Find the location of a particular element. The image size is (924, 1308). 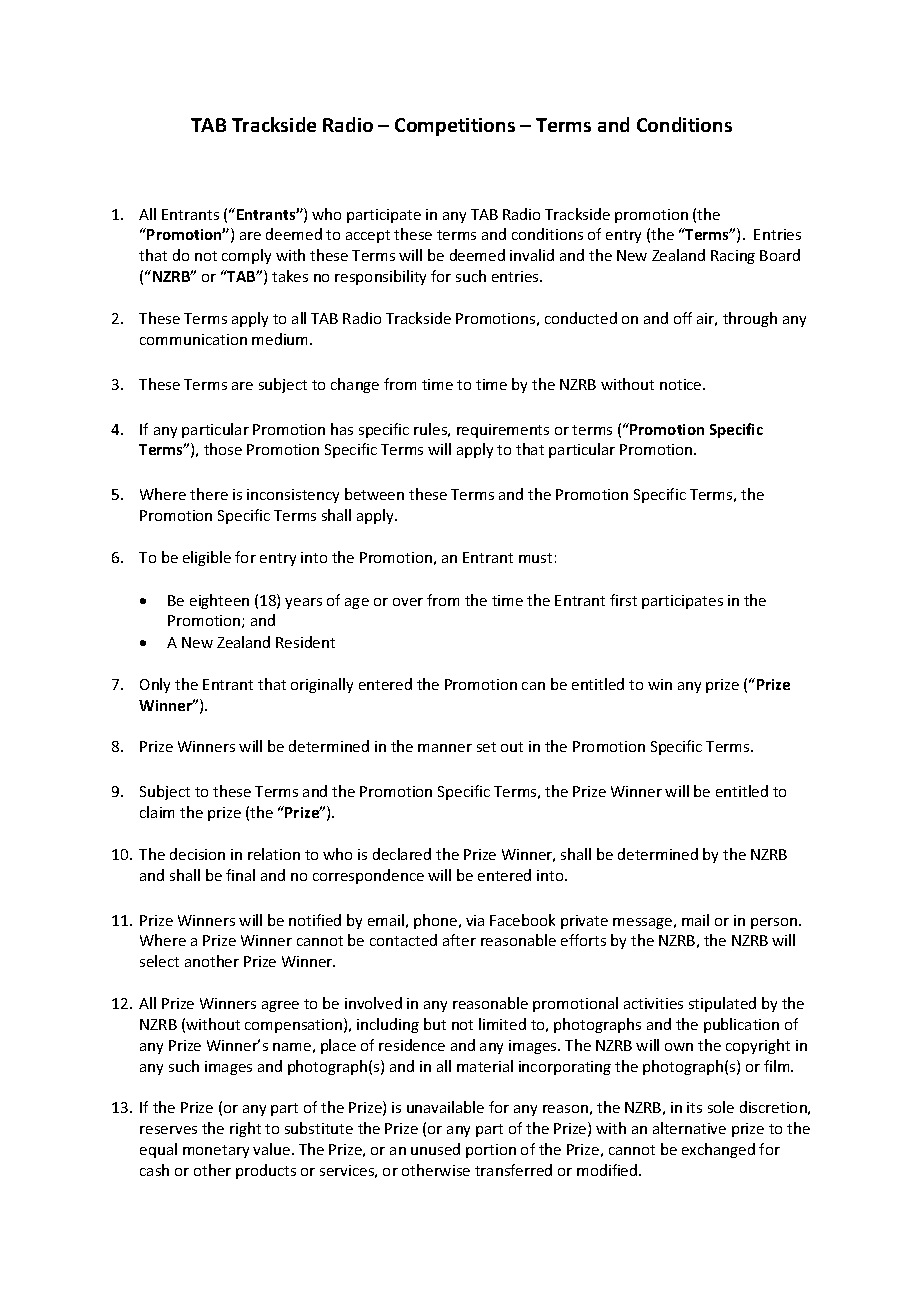

comply is located at coordinates (246, 256).
